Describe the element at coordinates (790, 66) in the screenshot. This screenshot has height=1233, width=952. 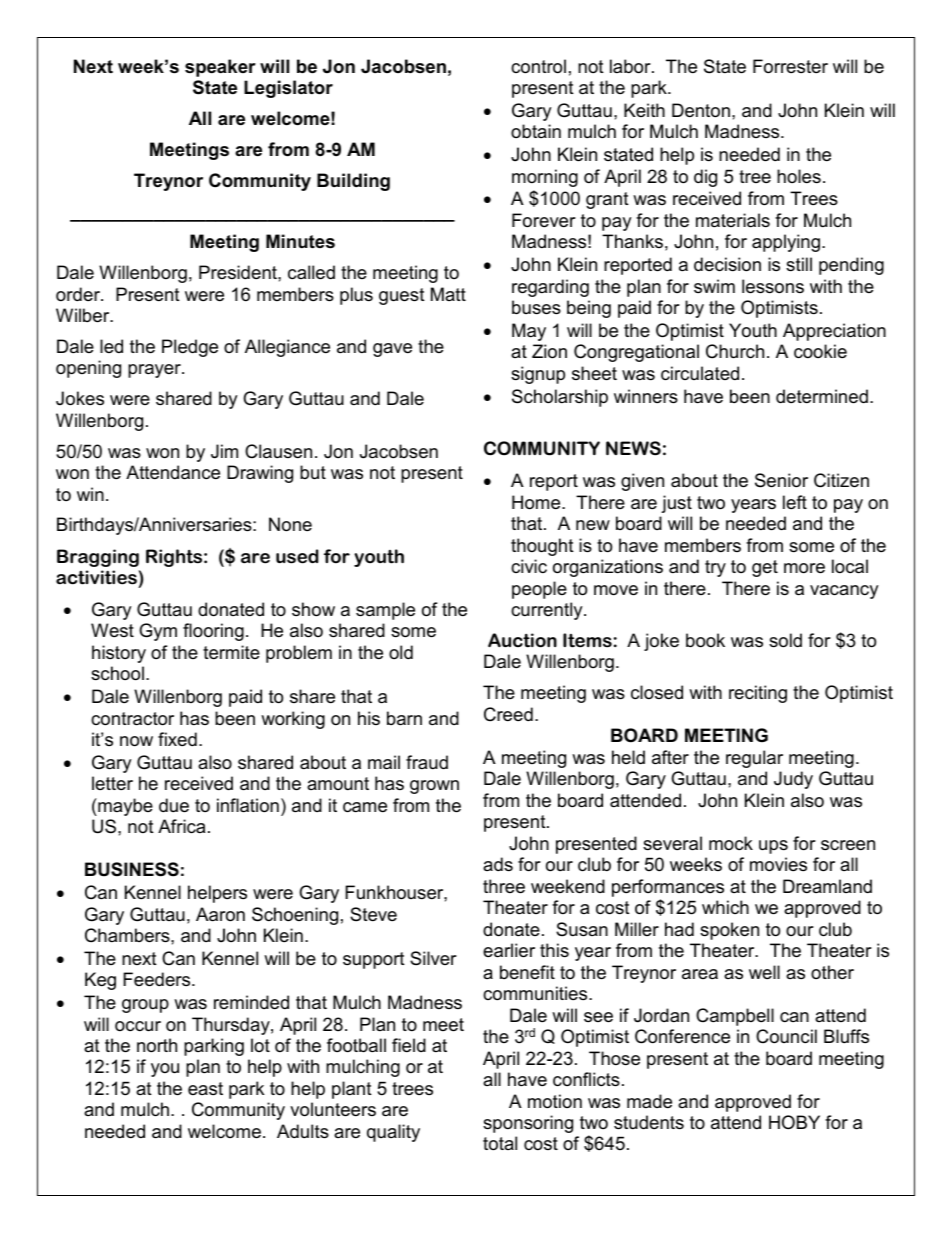
I see `Forrester` at that location.
